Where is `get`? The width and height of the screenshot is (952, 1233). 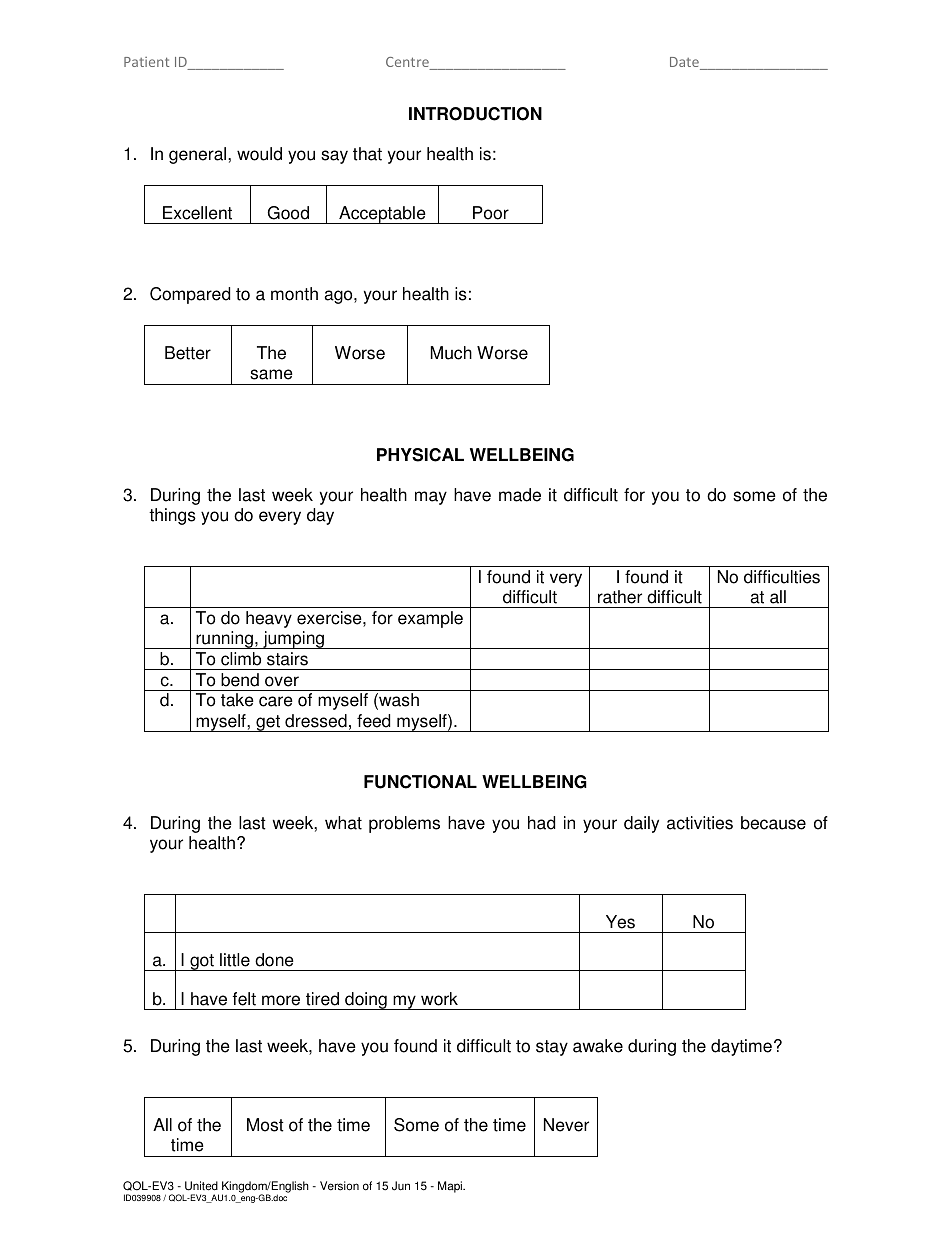 get is located at coordinates (268, 723).
